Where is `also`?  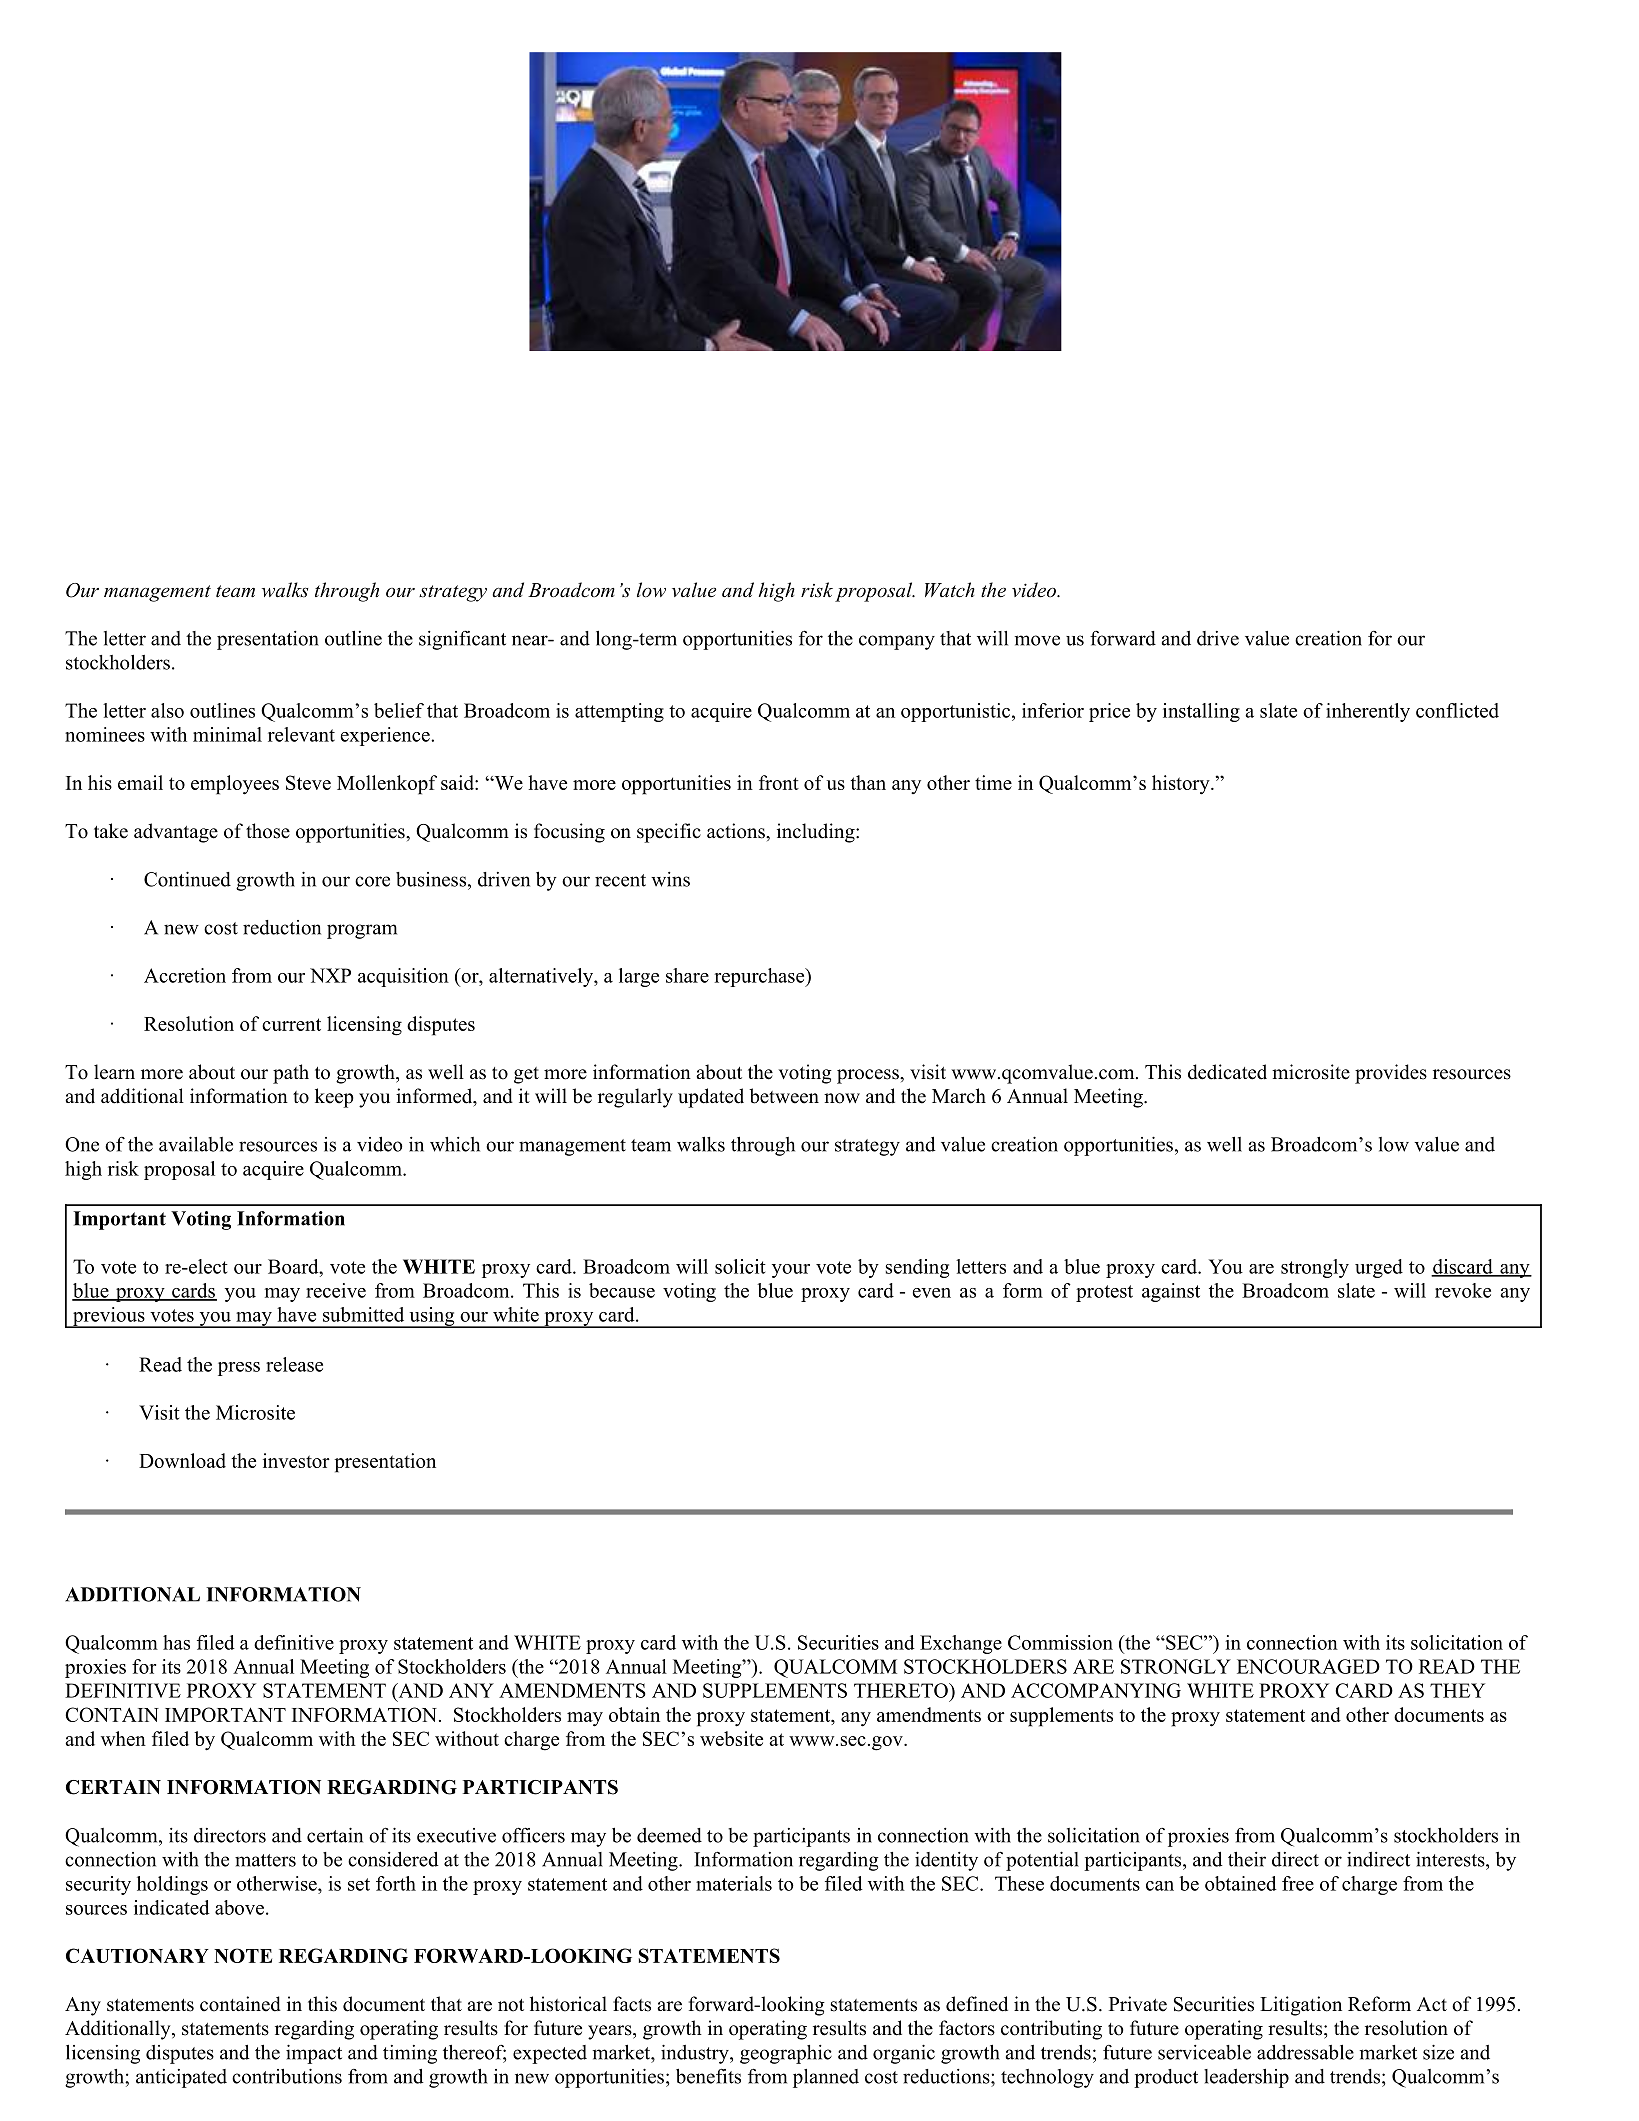
also is located at coordinates (167, 710).
